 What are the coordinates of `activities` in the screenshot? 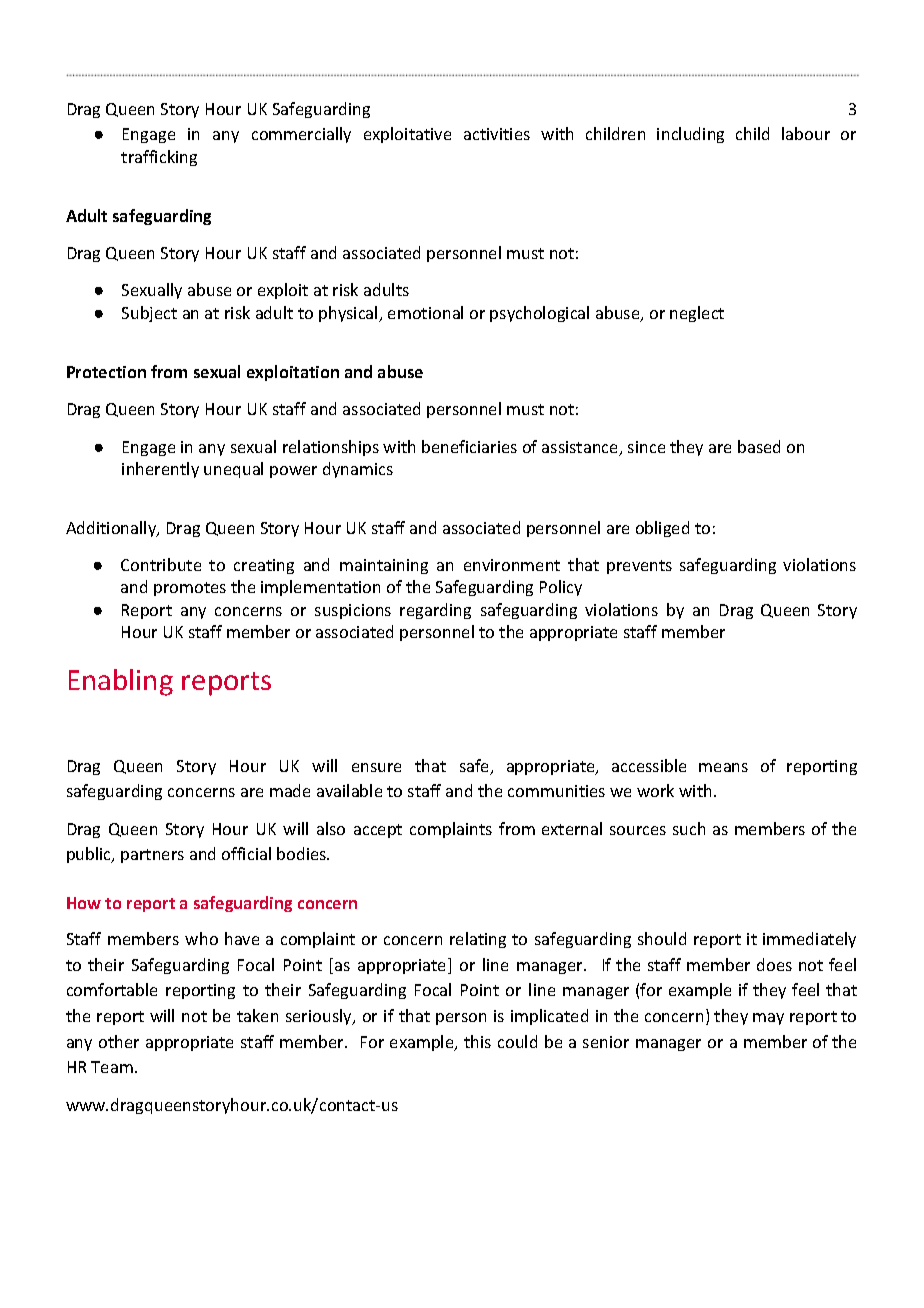 It's located at (497, 134).
